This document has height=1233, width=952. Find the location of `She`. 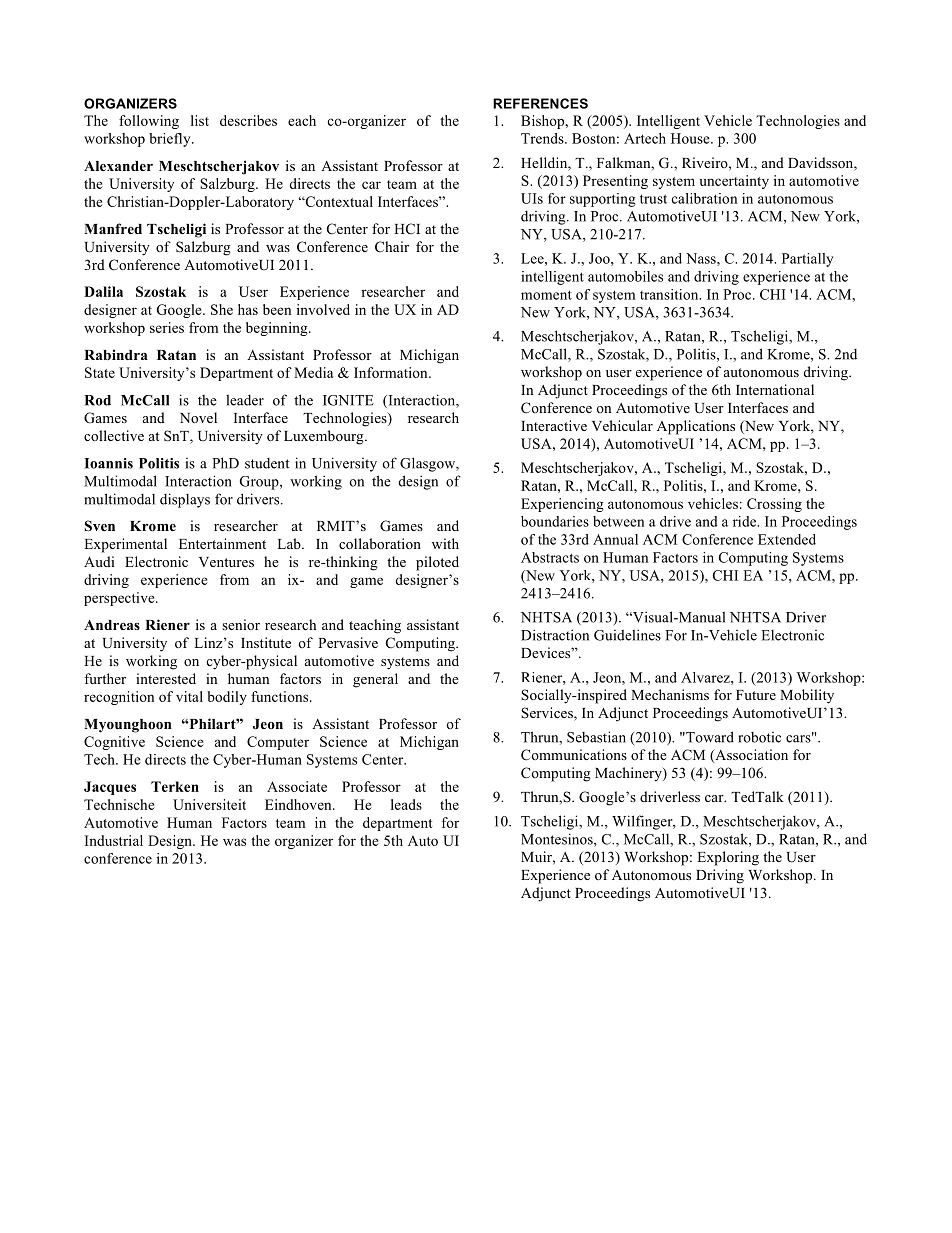

She is located at coordinates (222, 309).
